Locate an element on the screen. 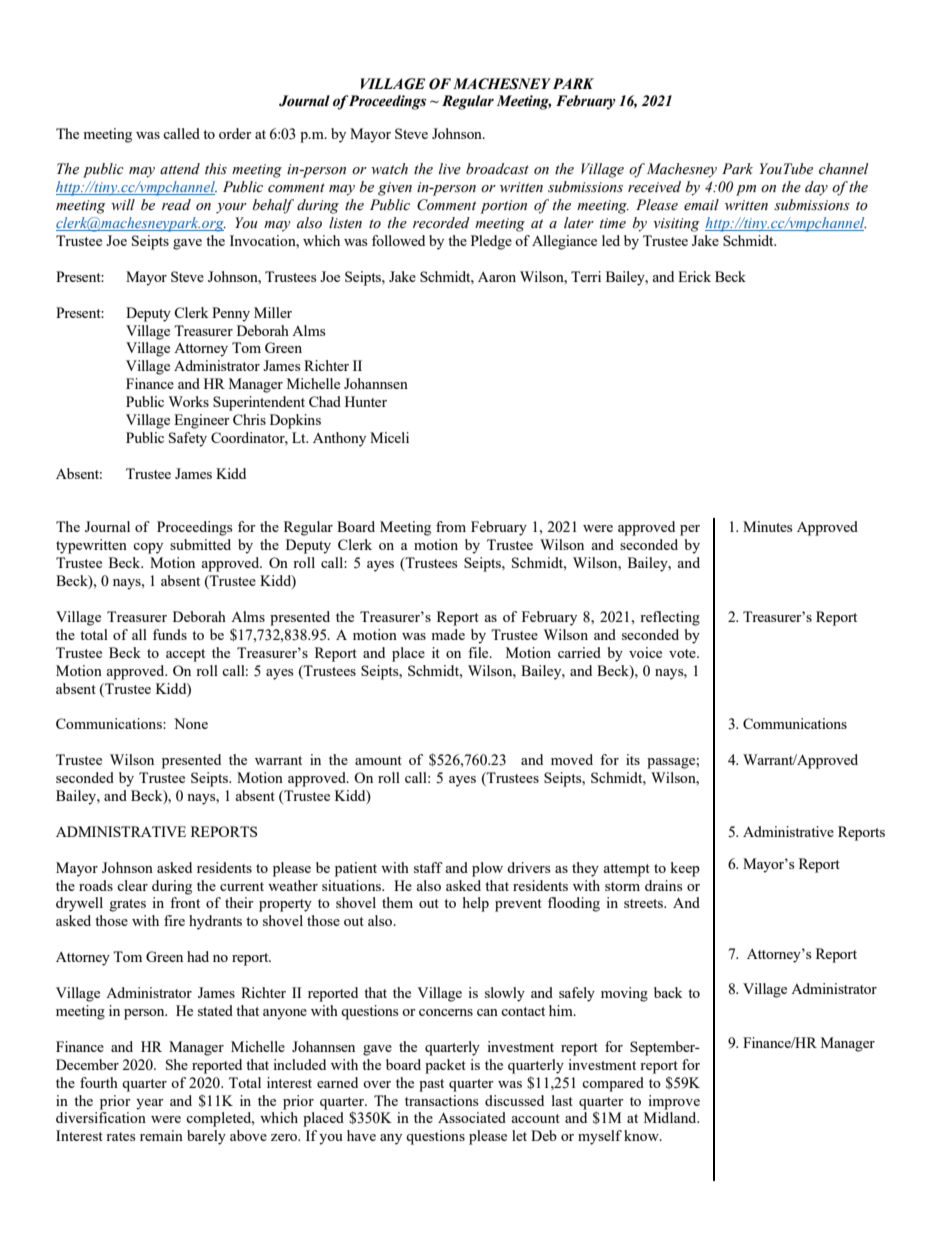  live is located at coordinates (450, 169).
